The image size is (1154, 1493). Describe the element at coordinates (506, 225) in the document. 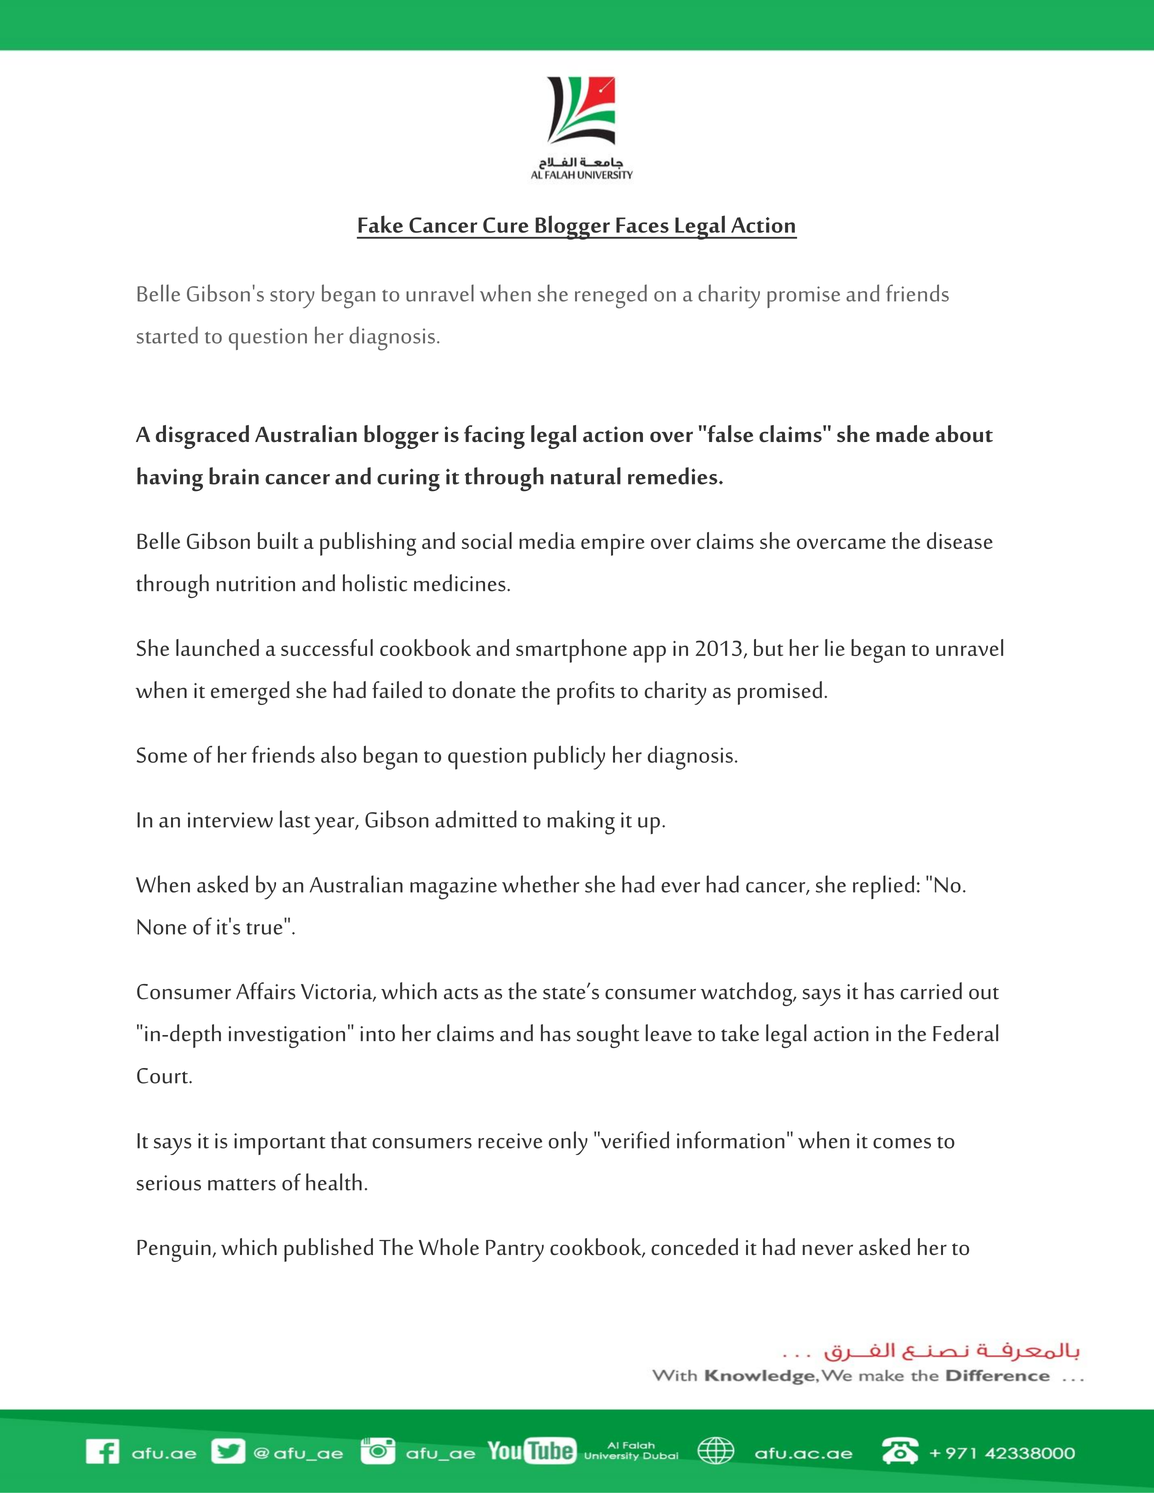

I see `Cure` at that location.
